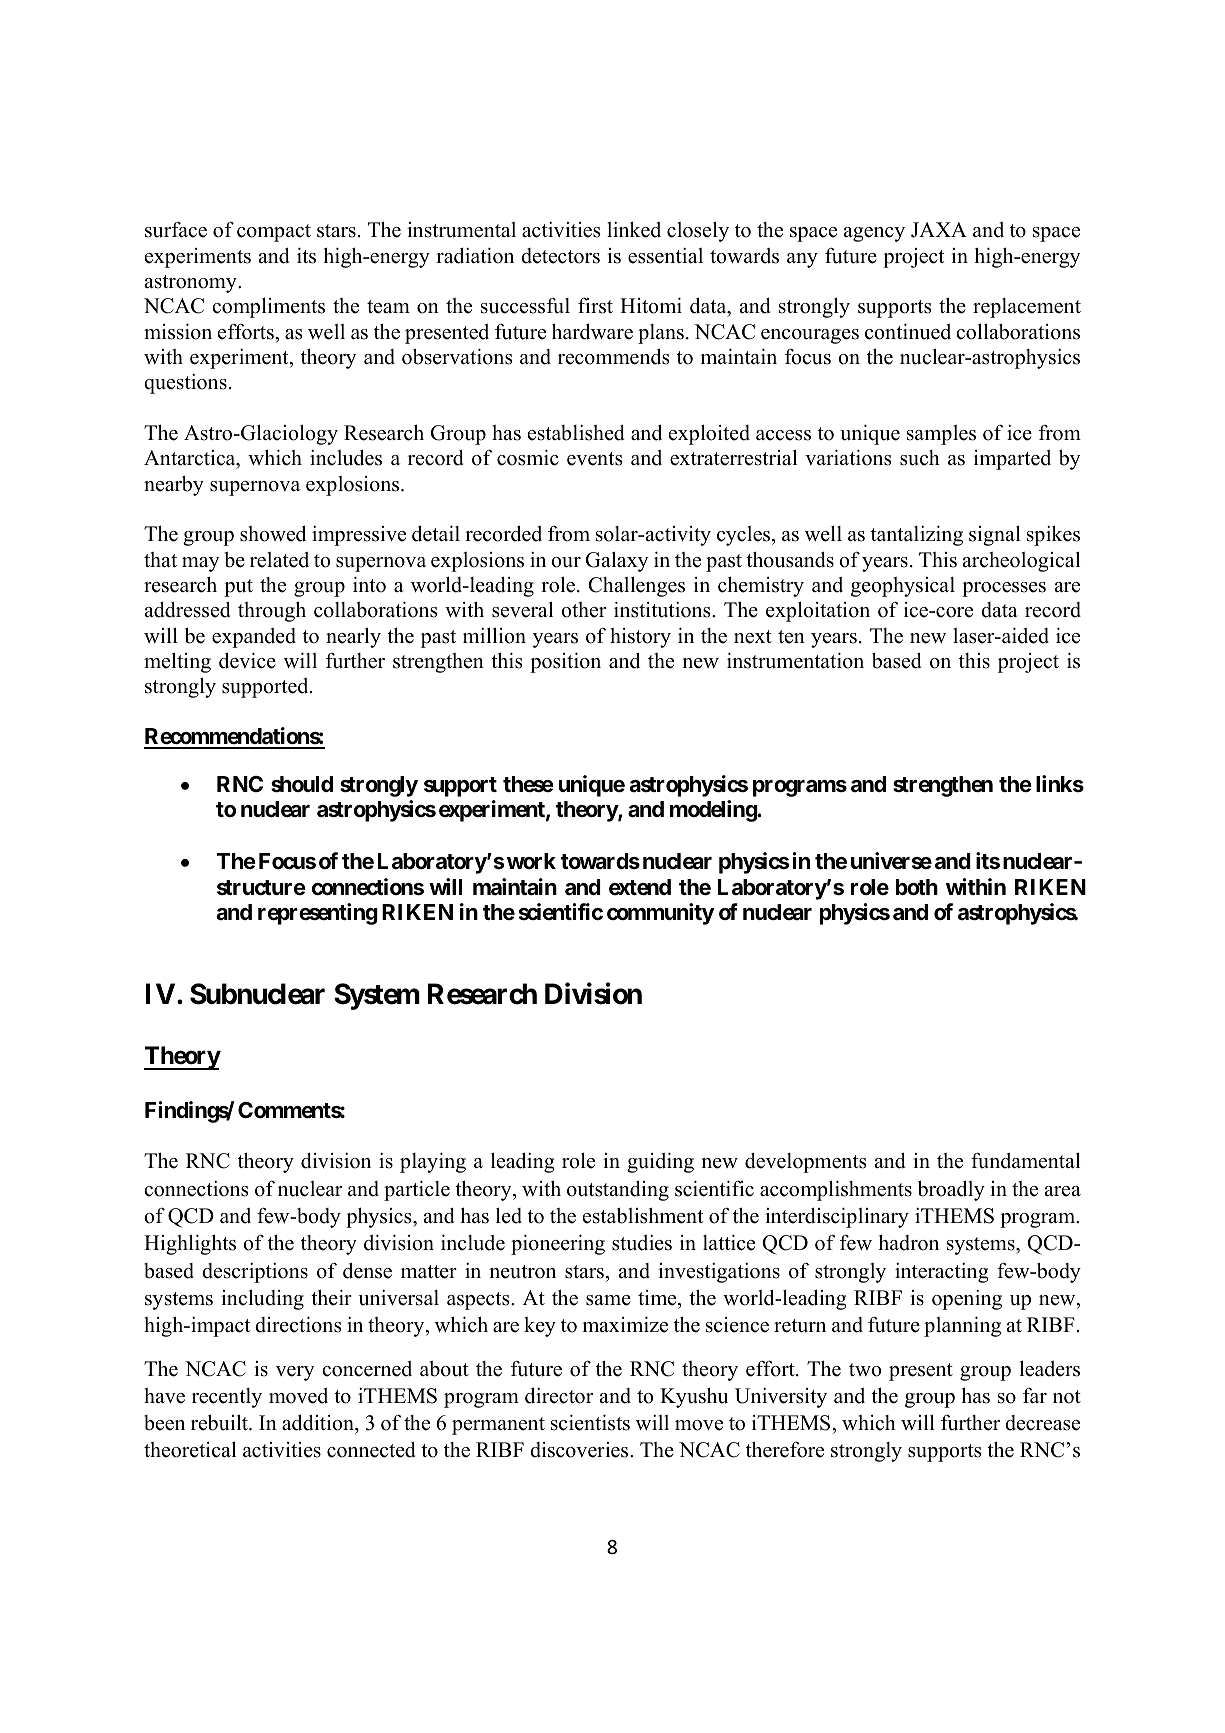 This document has height=1733, width=1225. What do you see at coordinates (939, 230) in the document?
I see `JAXA` at bounding box center [939, 230].
